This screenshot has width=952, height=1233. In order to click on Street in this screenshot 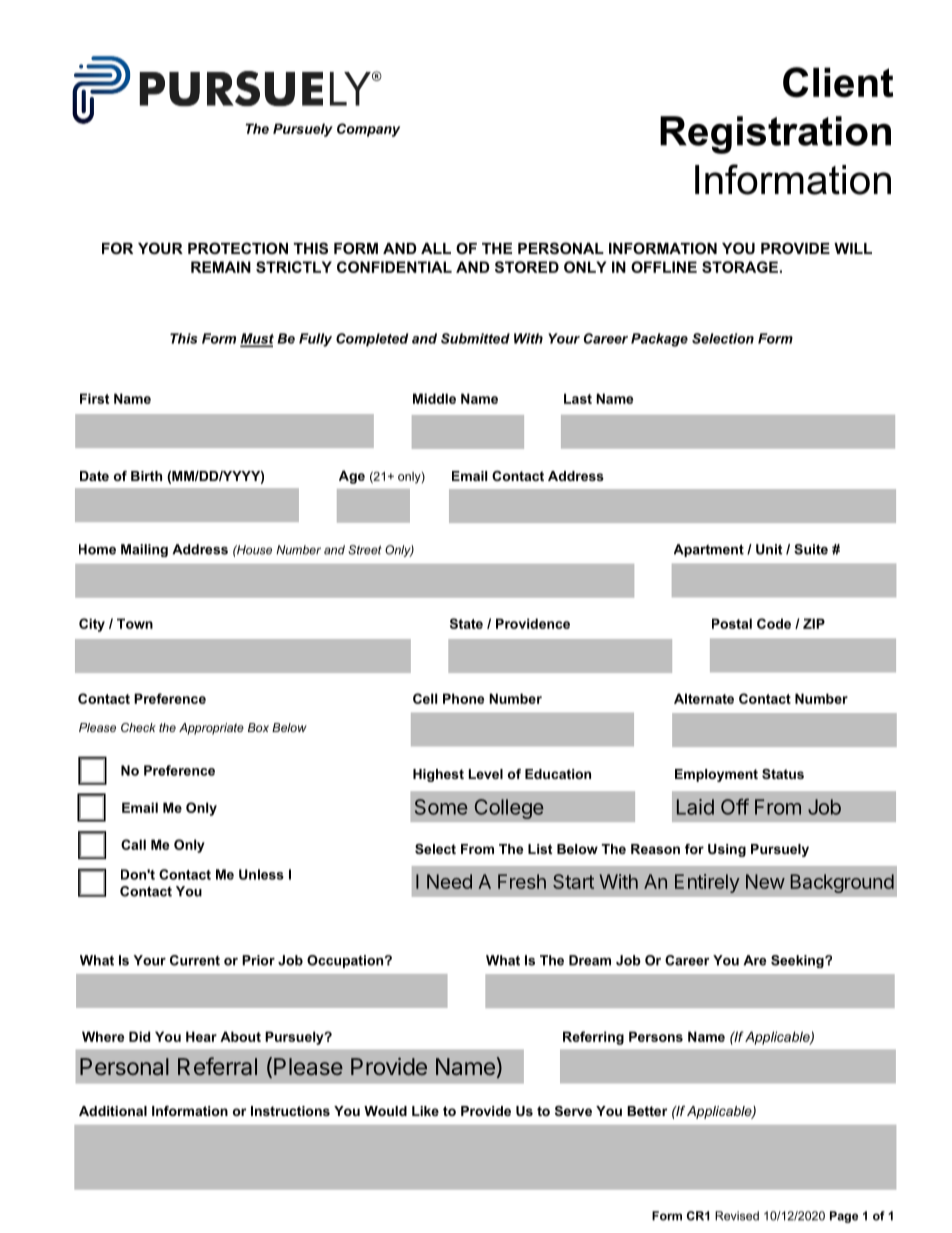, I will do `click(365, 550)`.
